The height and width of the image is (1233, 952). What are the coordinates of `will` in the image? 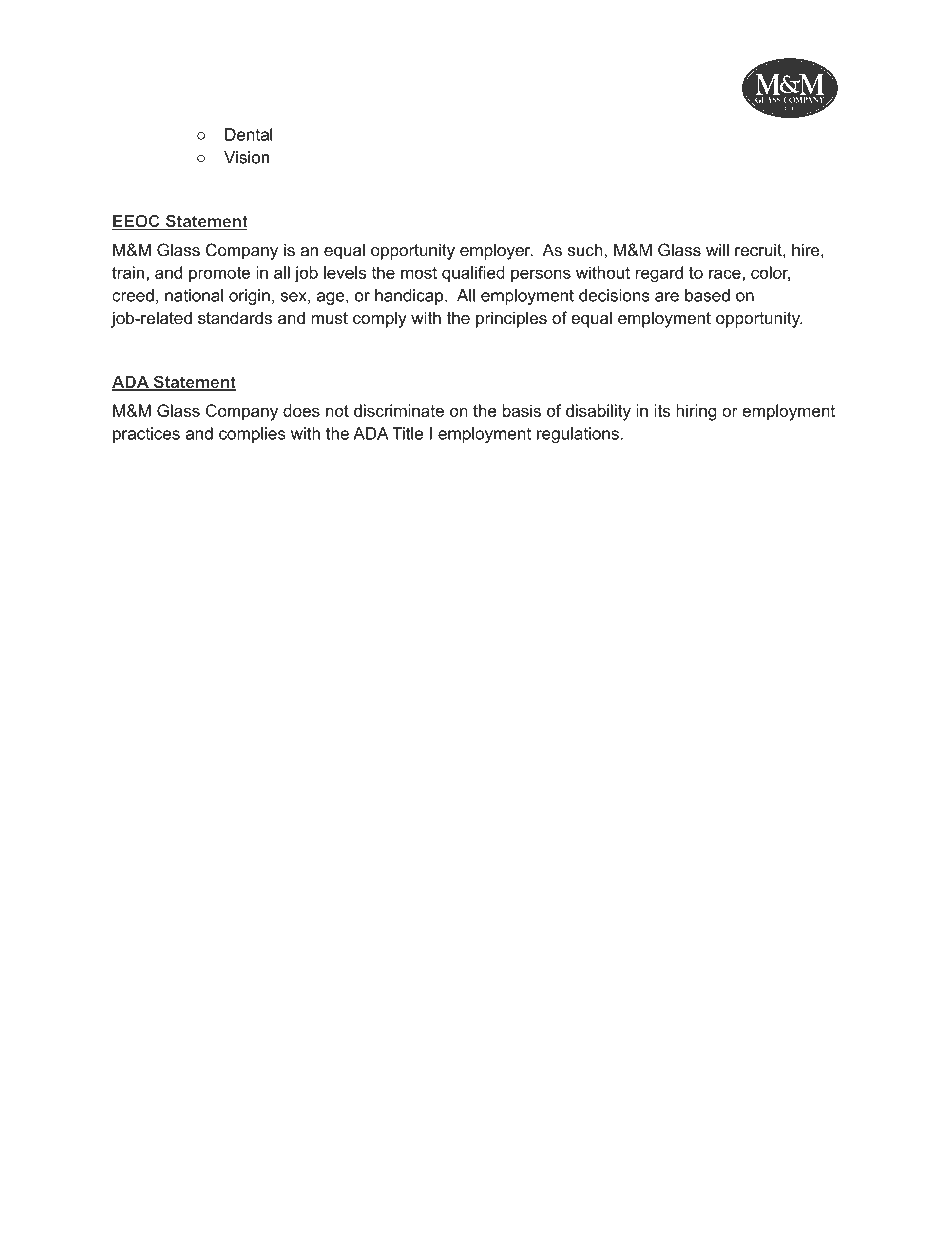 It's located at (717, 250).
